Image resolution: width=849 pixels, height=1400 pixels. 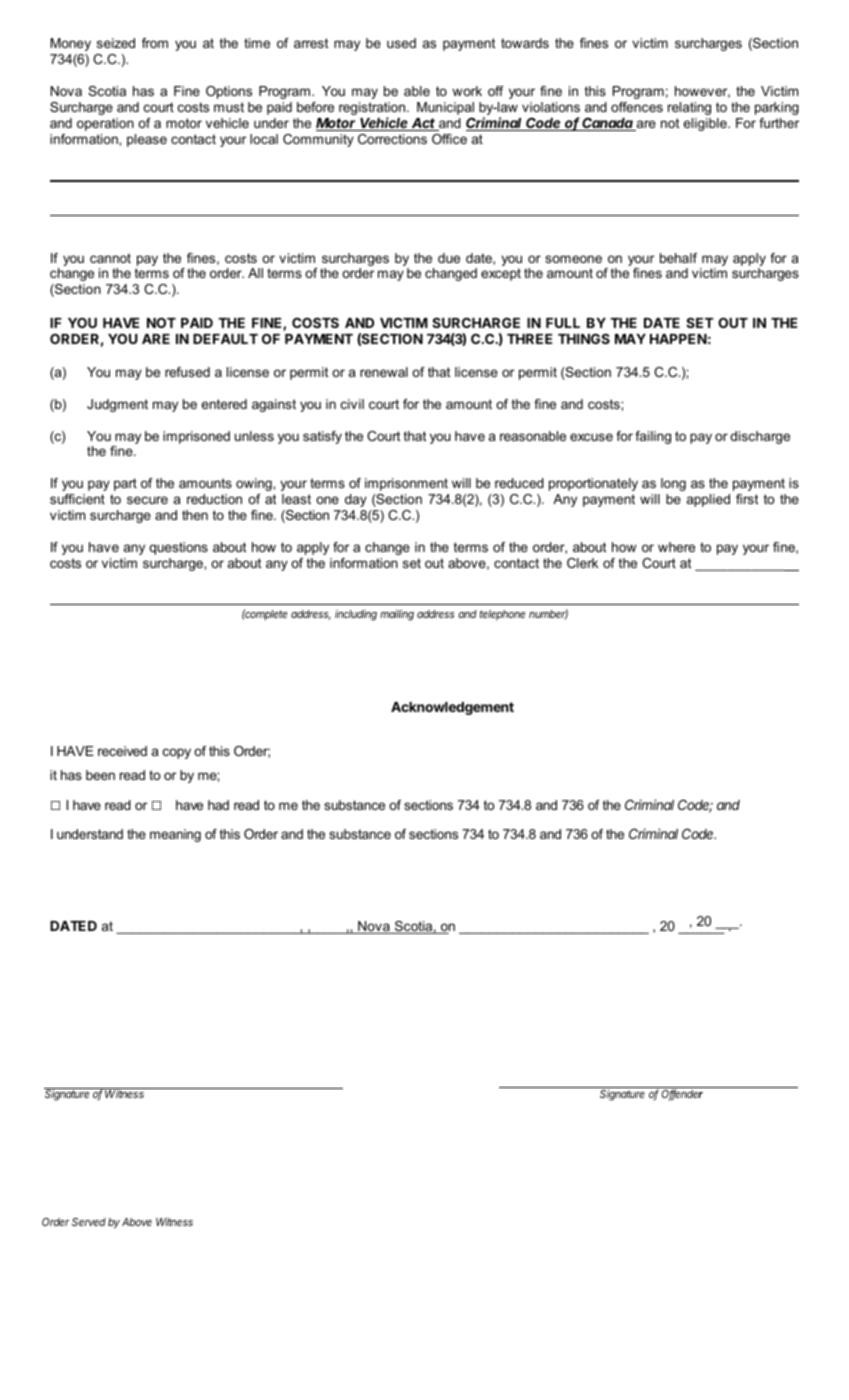 I want to click on Served, so click(x=89, y=1222).
